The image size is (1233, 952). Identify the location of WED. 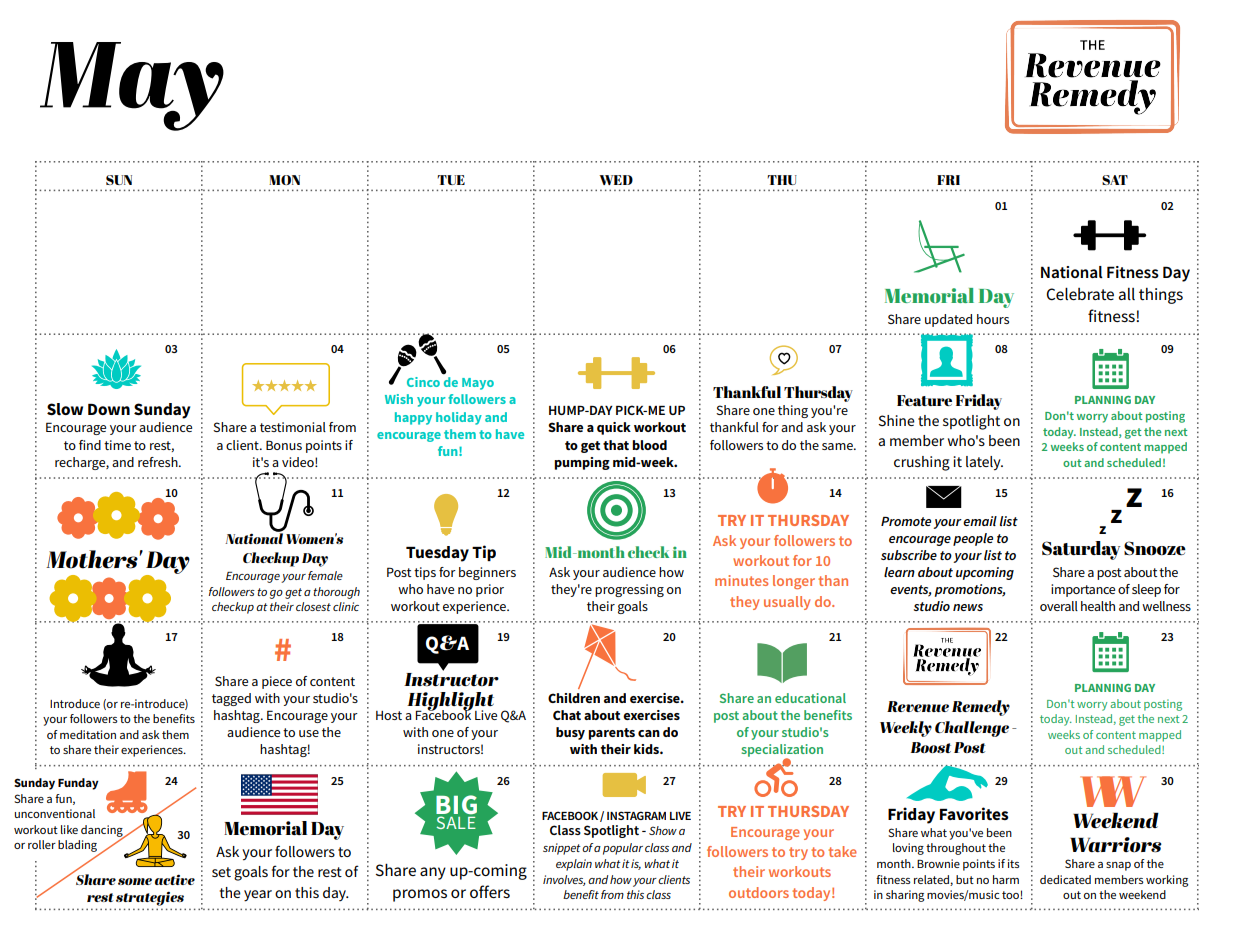
(616, 180).
